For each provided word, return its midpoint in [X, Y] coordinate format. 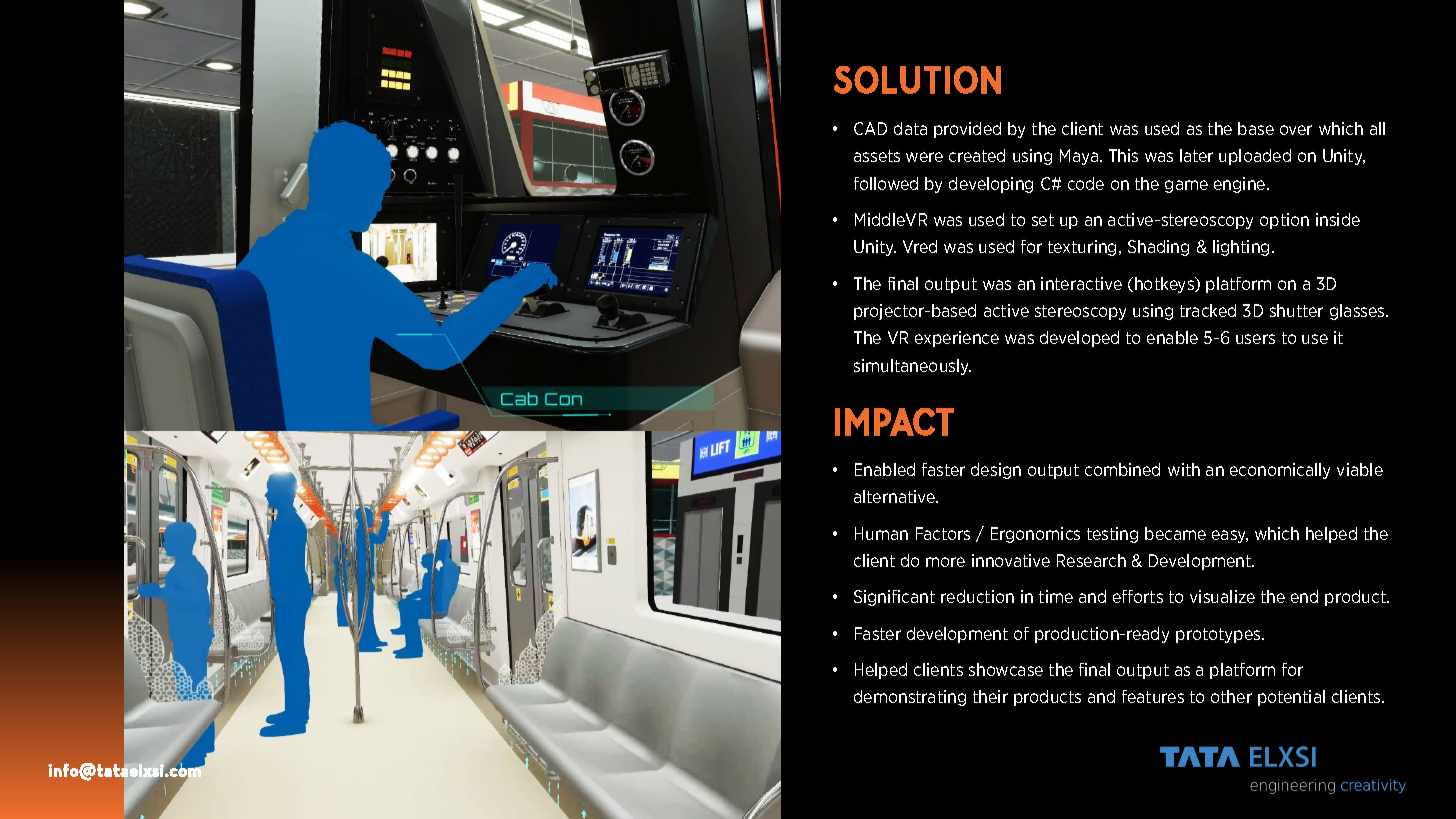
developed [1079, 339]
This [1123, 155]
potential [1291, 698]
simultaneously [912, 367]
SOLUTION [917, 80]
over [1296, 130]
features [1153, 696]
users [1255, 339]
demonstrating [910, 698]
